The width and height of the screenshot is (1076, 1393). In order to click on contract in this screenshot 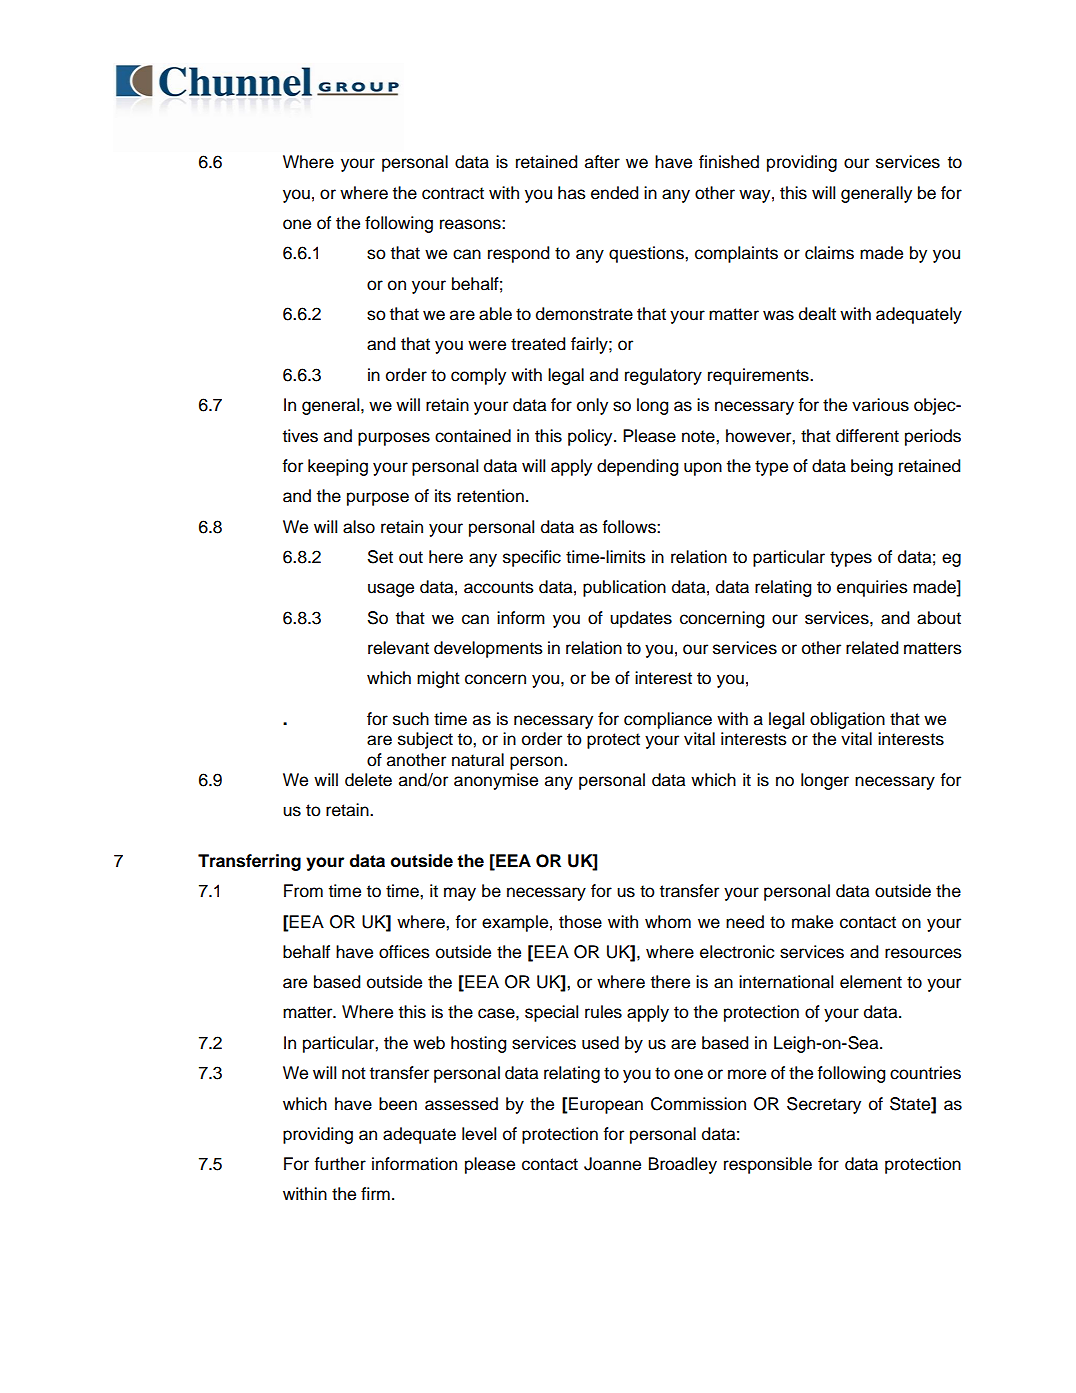, I will do `click(453, 193)`.
